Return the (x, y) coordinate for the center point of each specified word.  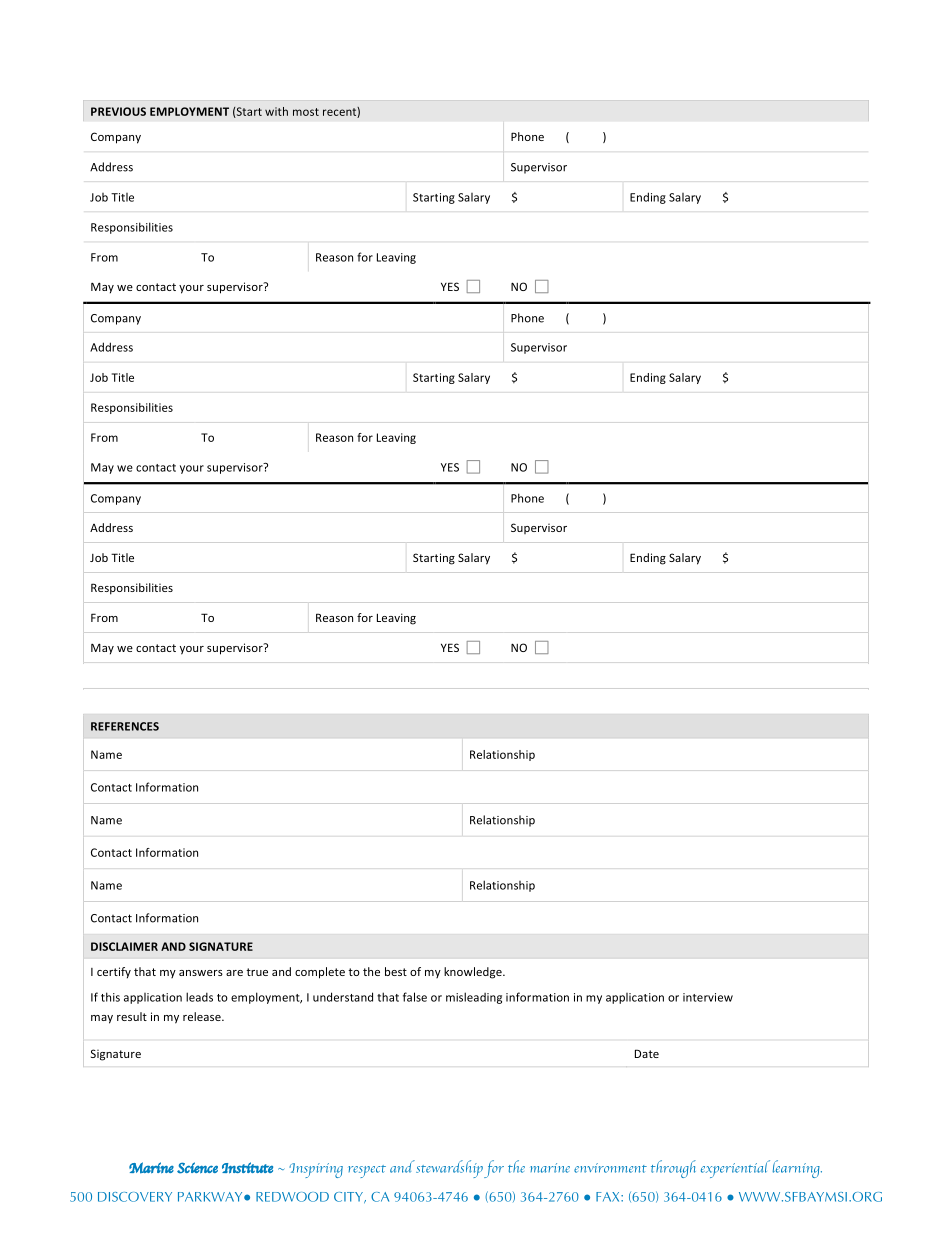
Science (197, 1168)
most (306, 112)
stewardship (449, 1169)
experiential (735, 1169)
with (276, 111)
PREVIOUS (118, 111)
